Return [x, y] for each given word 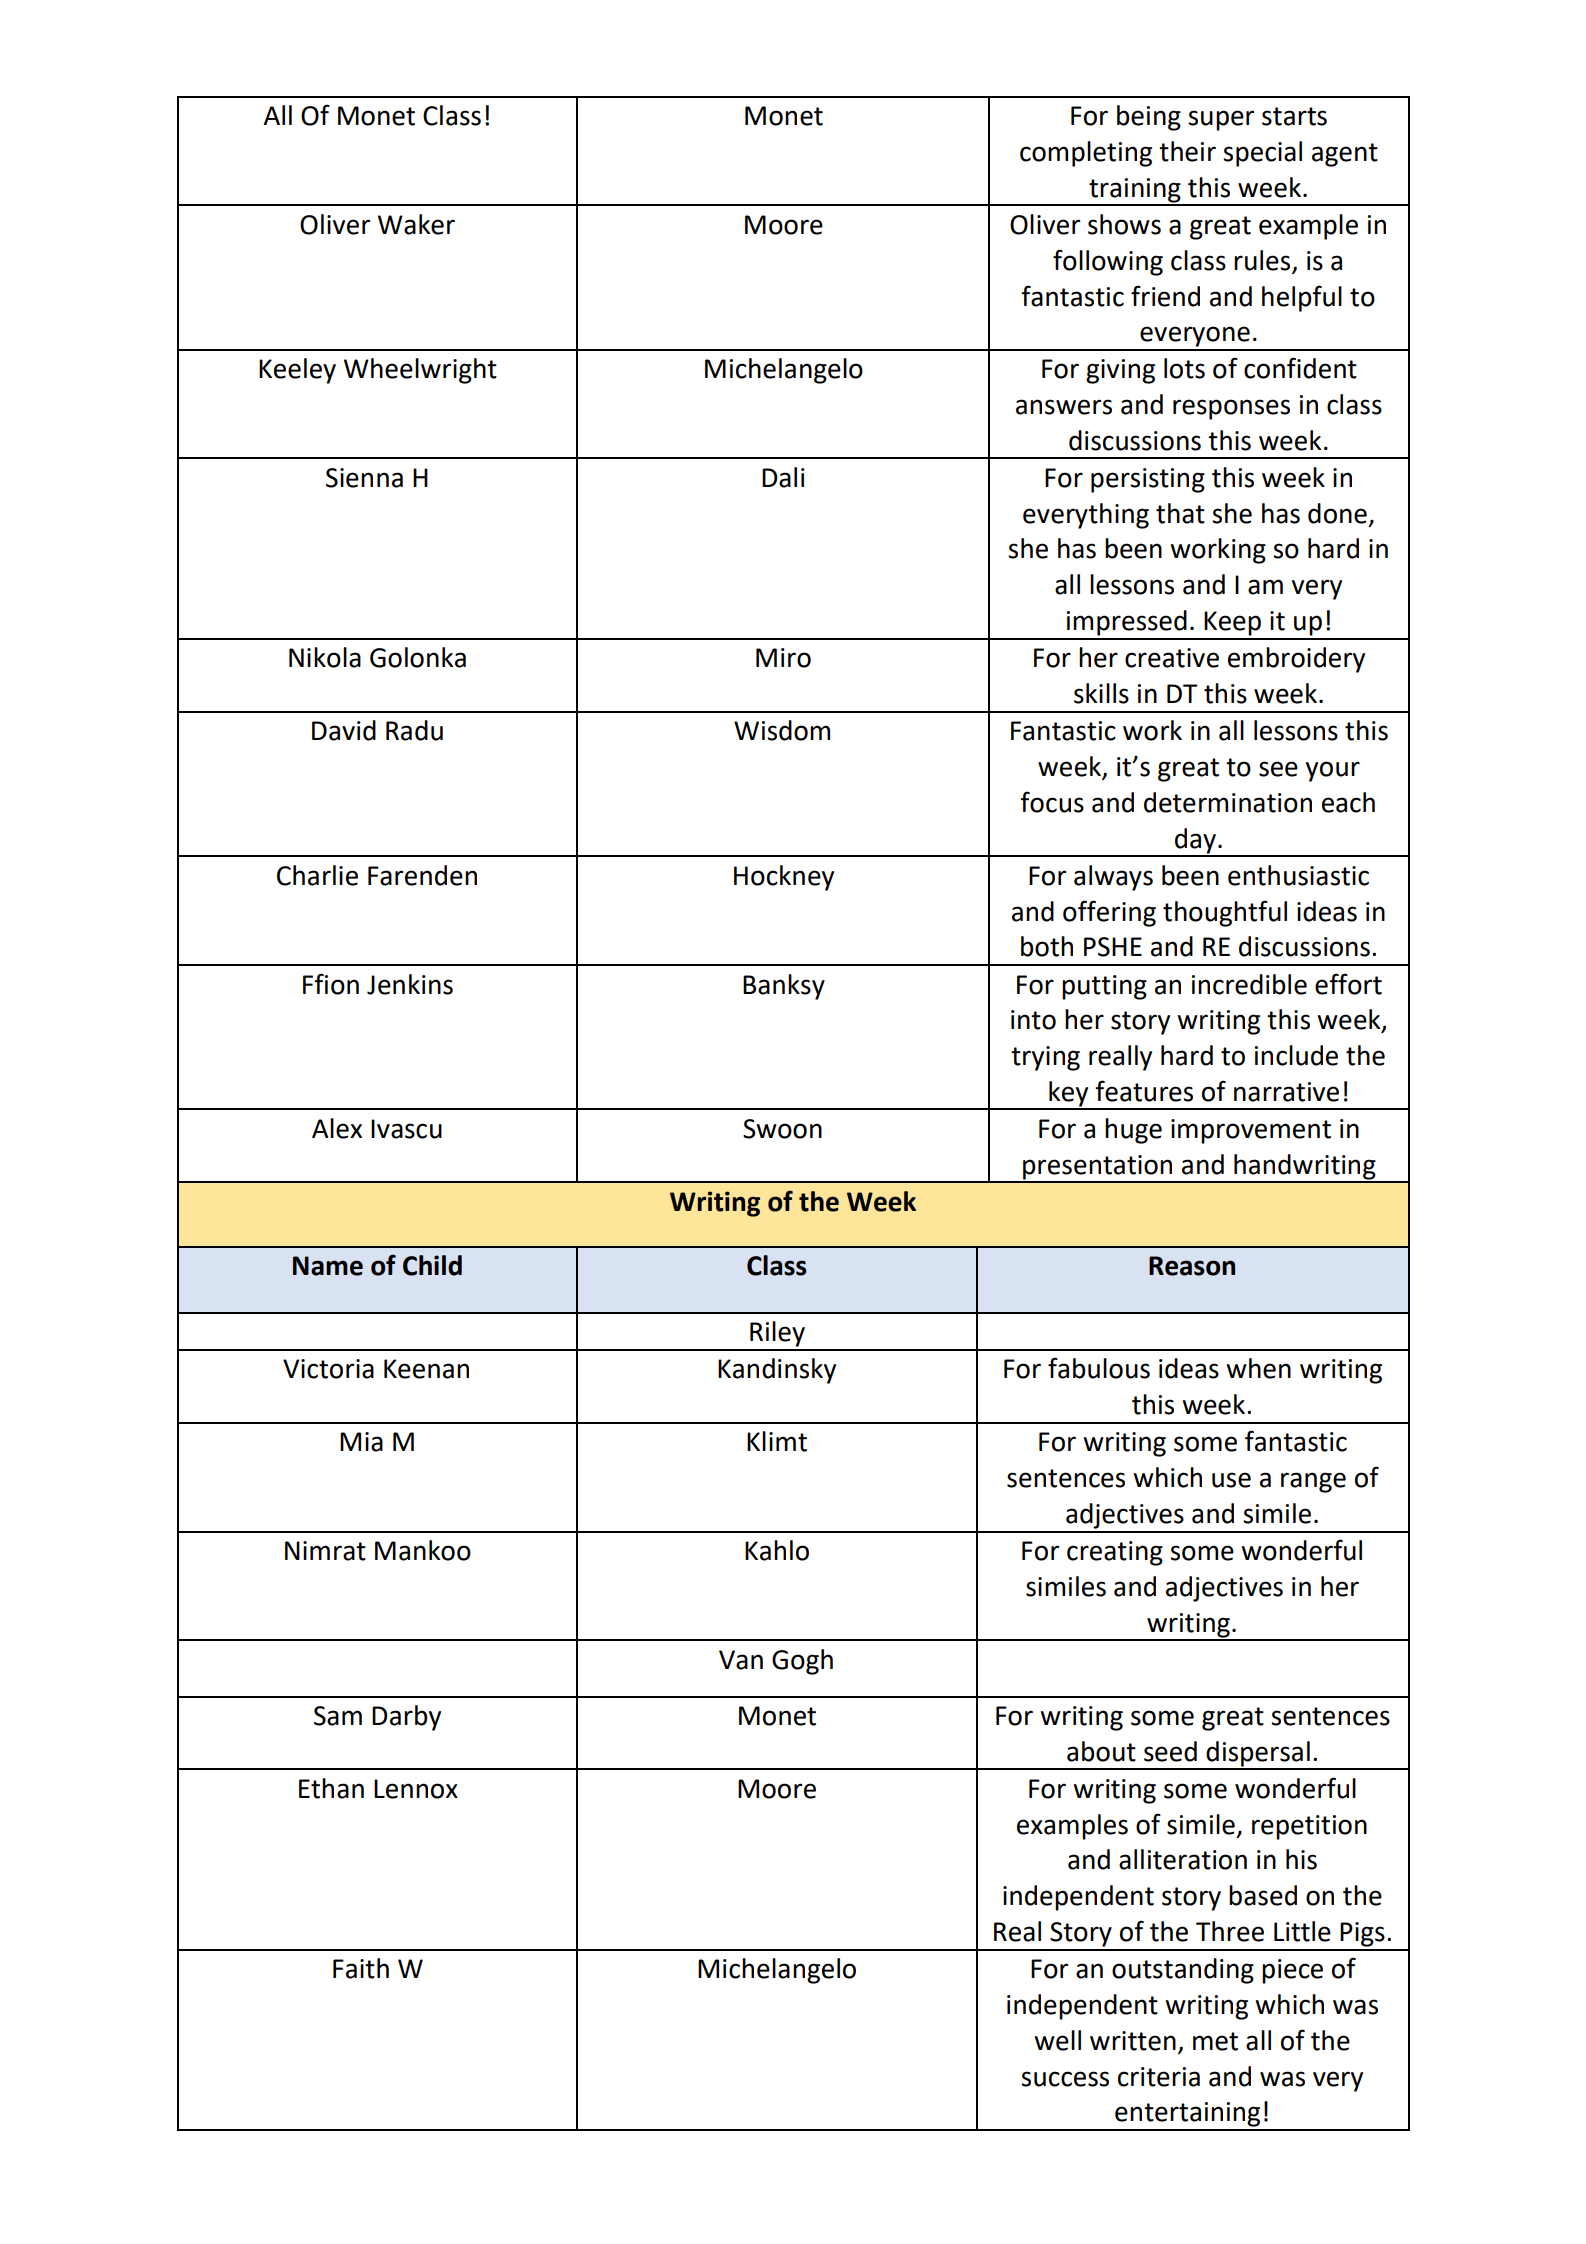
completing [1086, 154]
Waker [416, 224]
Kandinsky [777, 1371]
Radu [414, 730]
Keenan [426, 1369]
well [1057, 2040]
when [1258, 1368]
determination [1228, 802]
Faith [361, 1968]
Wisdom [782, 730]
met [1215, 2041]
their [1187, 151]
